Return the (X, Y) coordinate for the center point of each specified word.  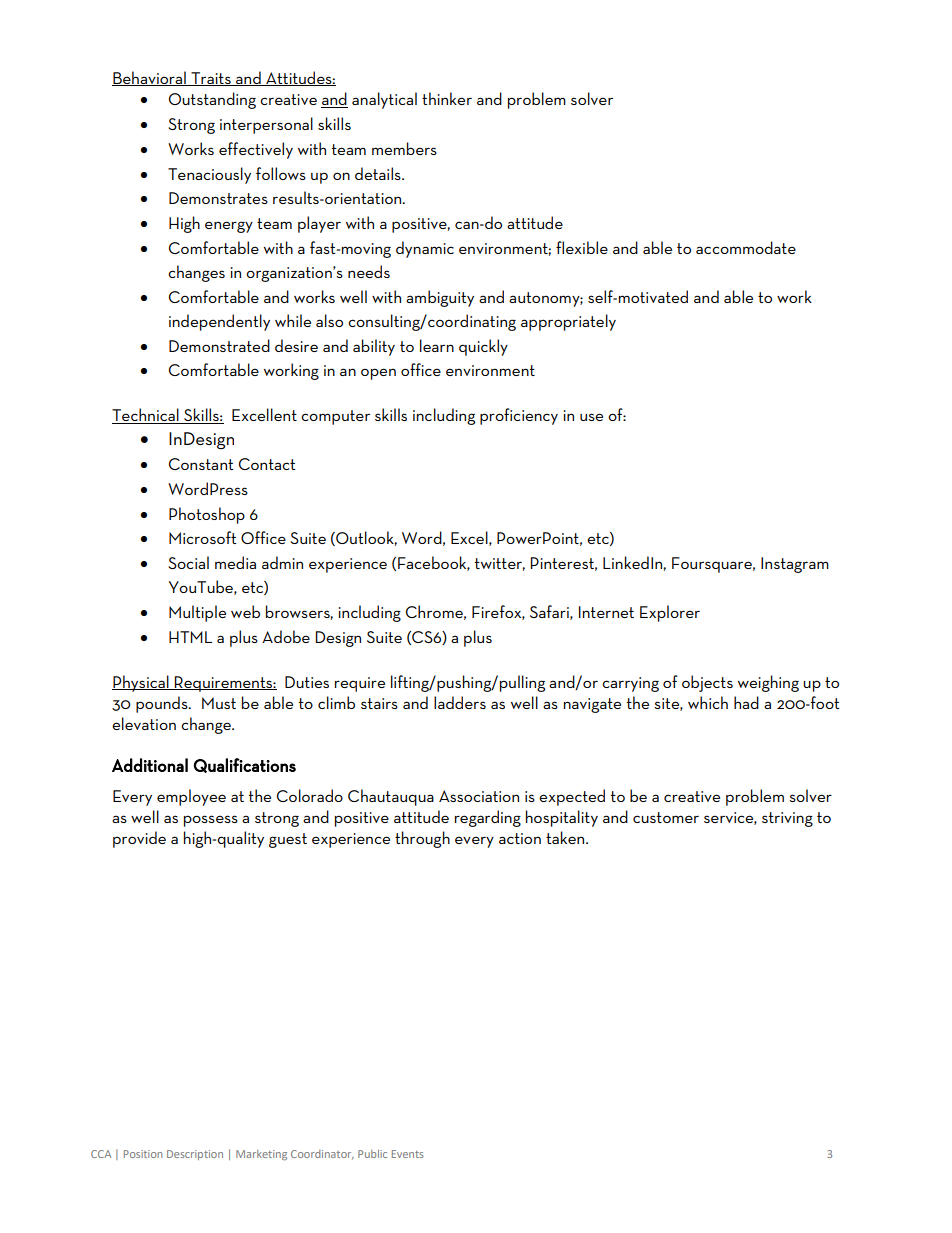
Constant (201, 464)
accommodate (746, 247)
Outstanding (212, 100)
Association (479, 796)
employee (191, 797)
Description (195, 1155)
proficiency (519, 416)
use (591, 417)
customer (666, 817)
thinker (447, 98)
